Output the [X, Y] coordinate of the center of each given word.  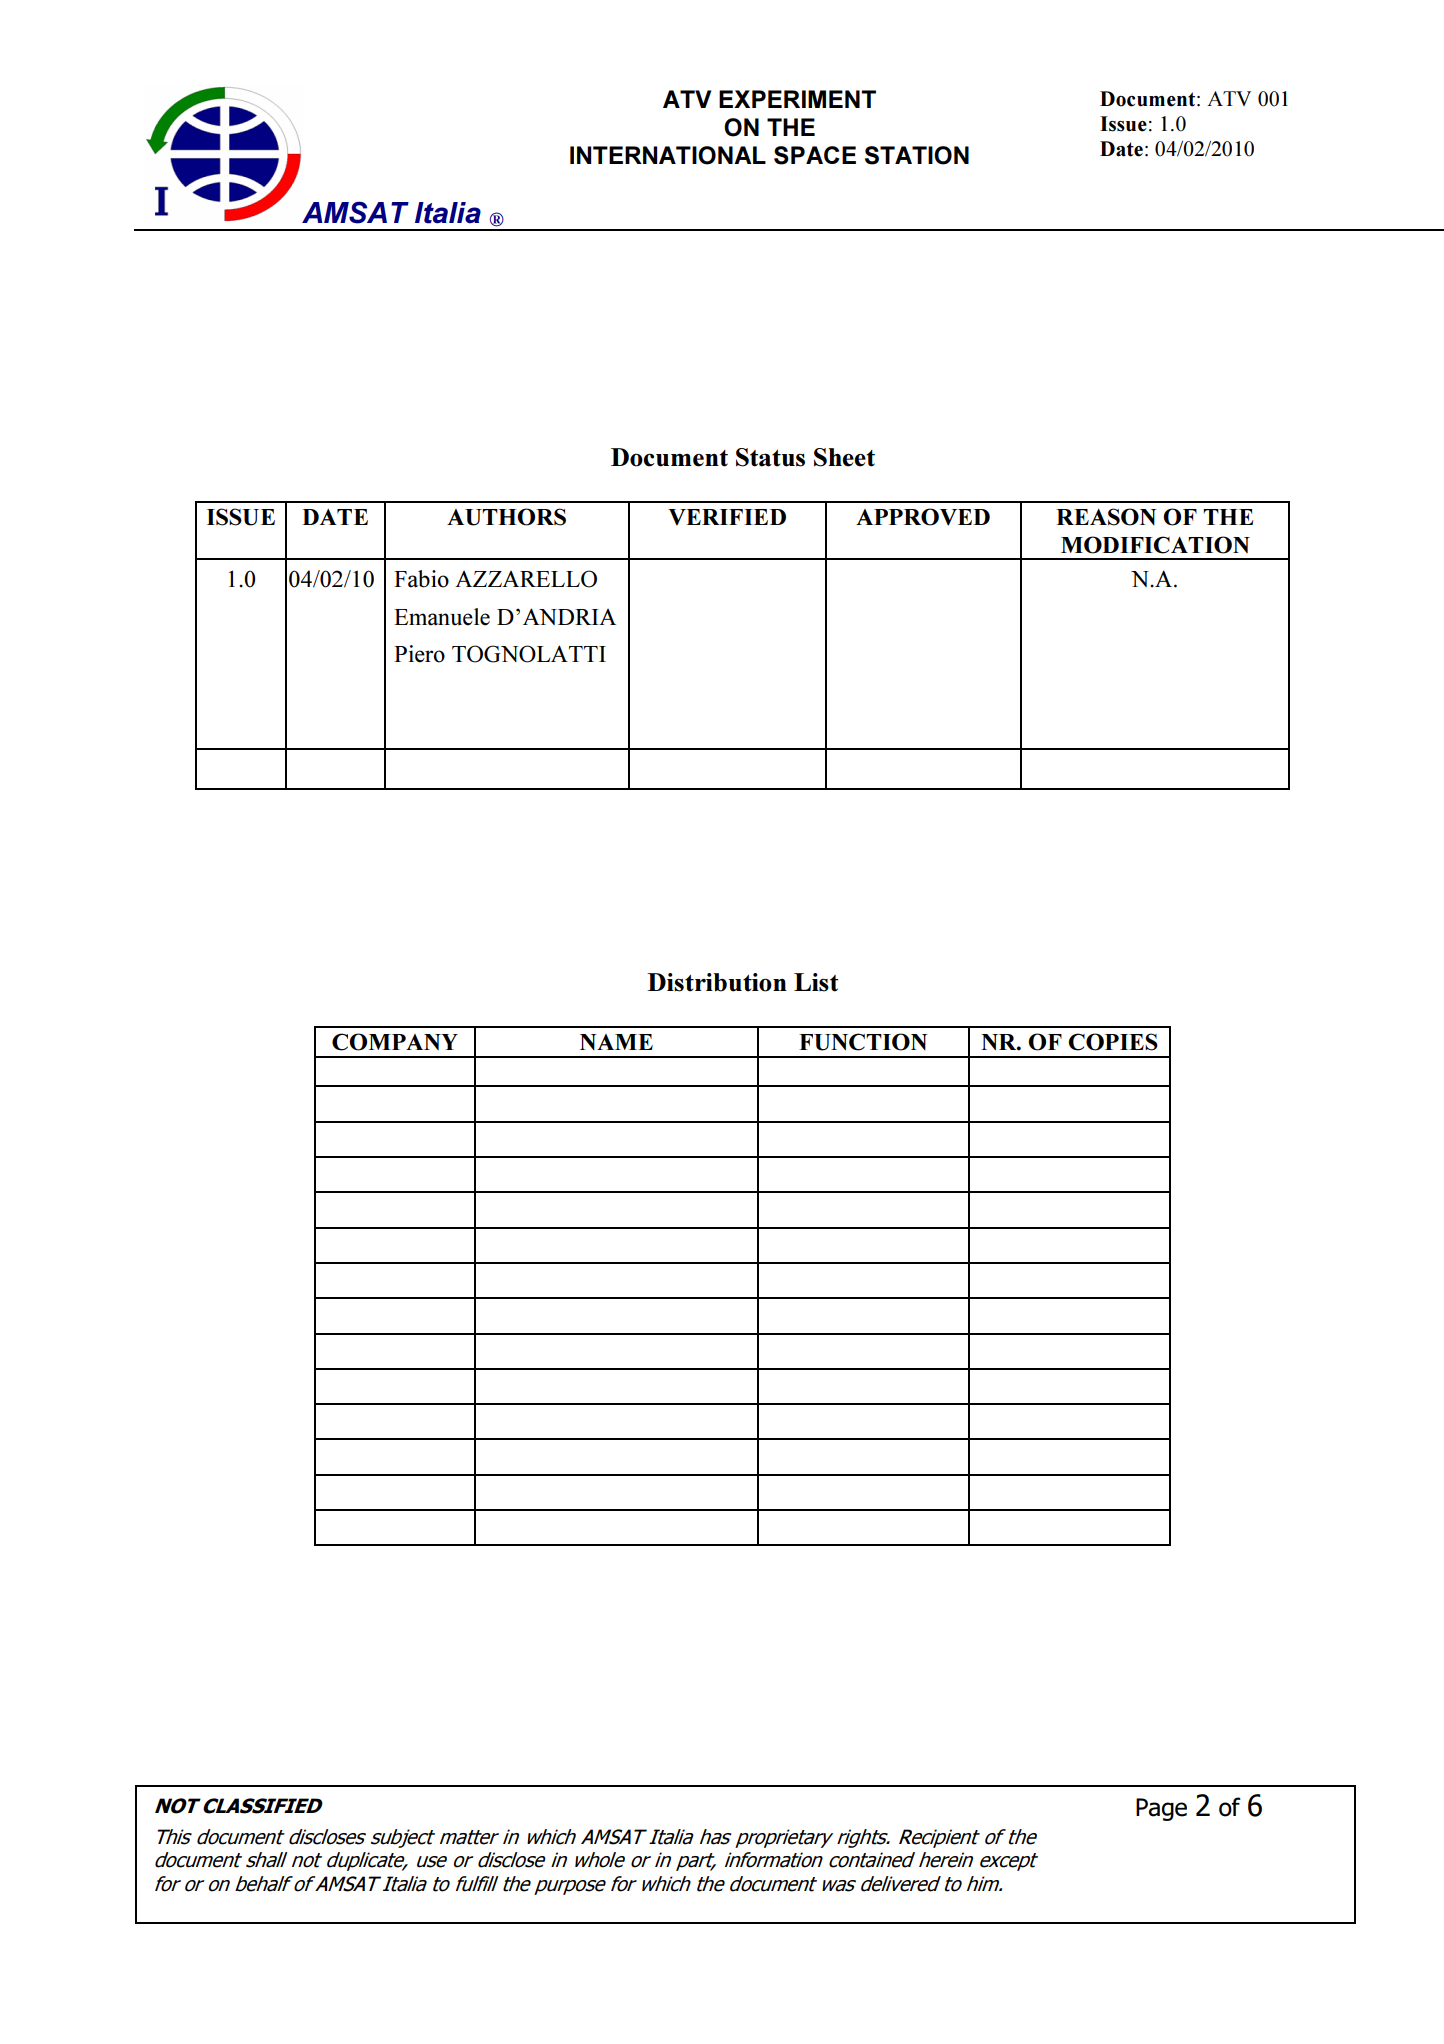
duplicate [367, 1861]
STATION [917, 155]
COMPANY [395, 1042]
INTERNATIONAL [668, 155]
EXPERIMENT [797, 99]
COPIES [1113, 1042]
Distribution [717, 982]
